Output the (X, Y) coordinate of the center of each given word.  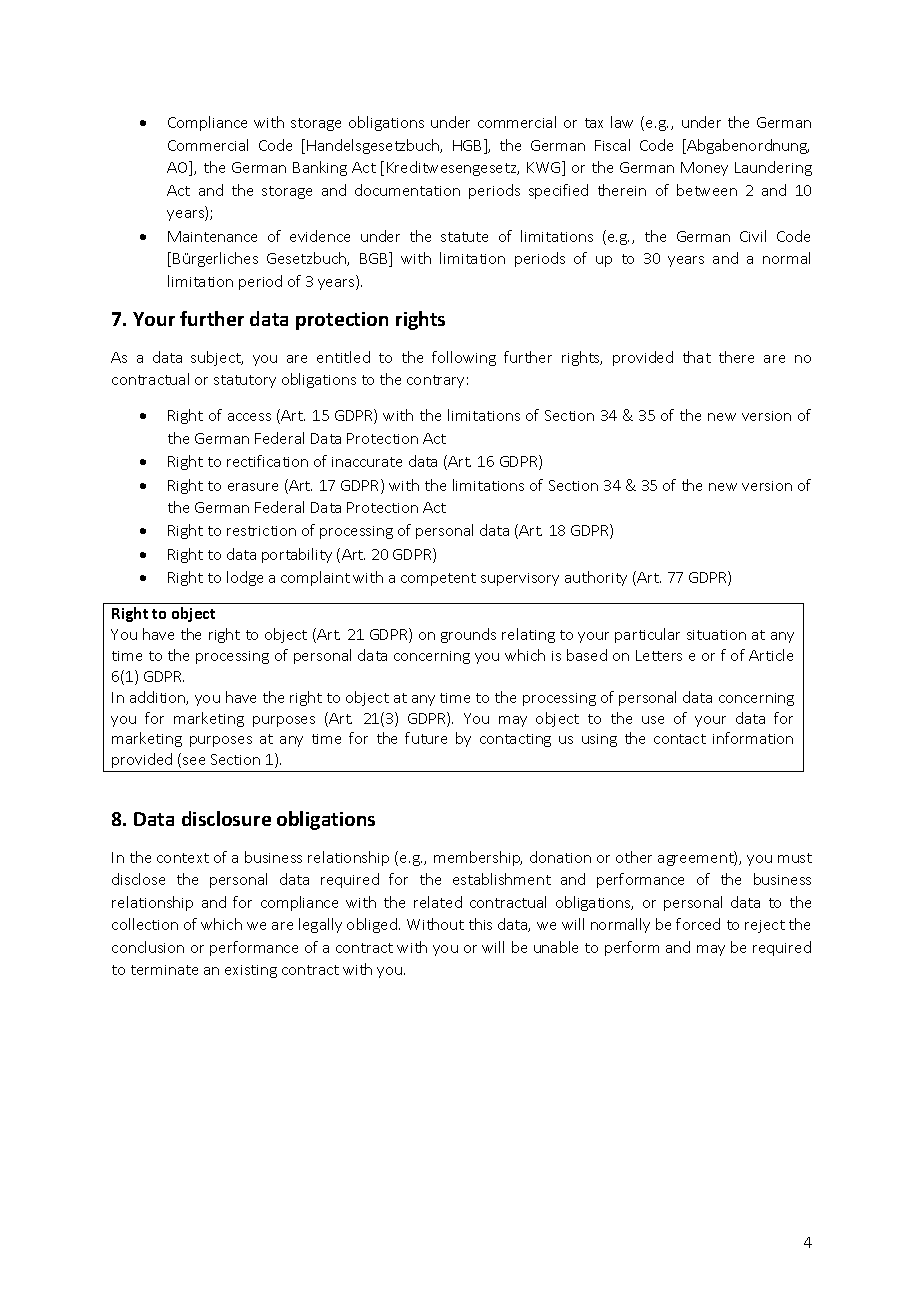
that (697, 357)
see (194, 761)
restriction (261, 531)
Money (704, 169)
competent (438, 579)
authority (596, 578)
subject (217, 358)
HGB (469, 146)
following (464, 358)
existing (251, 971)
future (426, 738)
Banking (320, 168)
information (753, 738)
